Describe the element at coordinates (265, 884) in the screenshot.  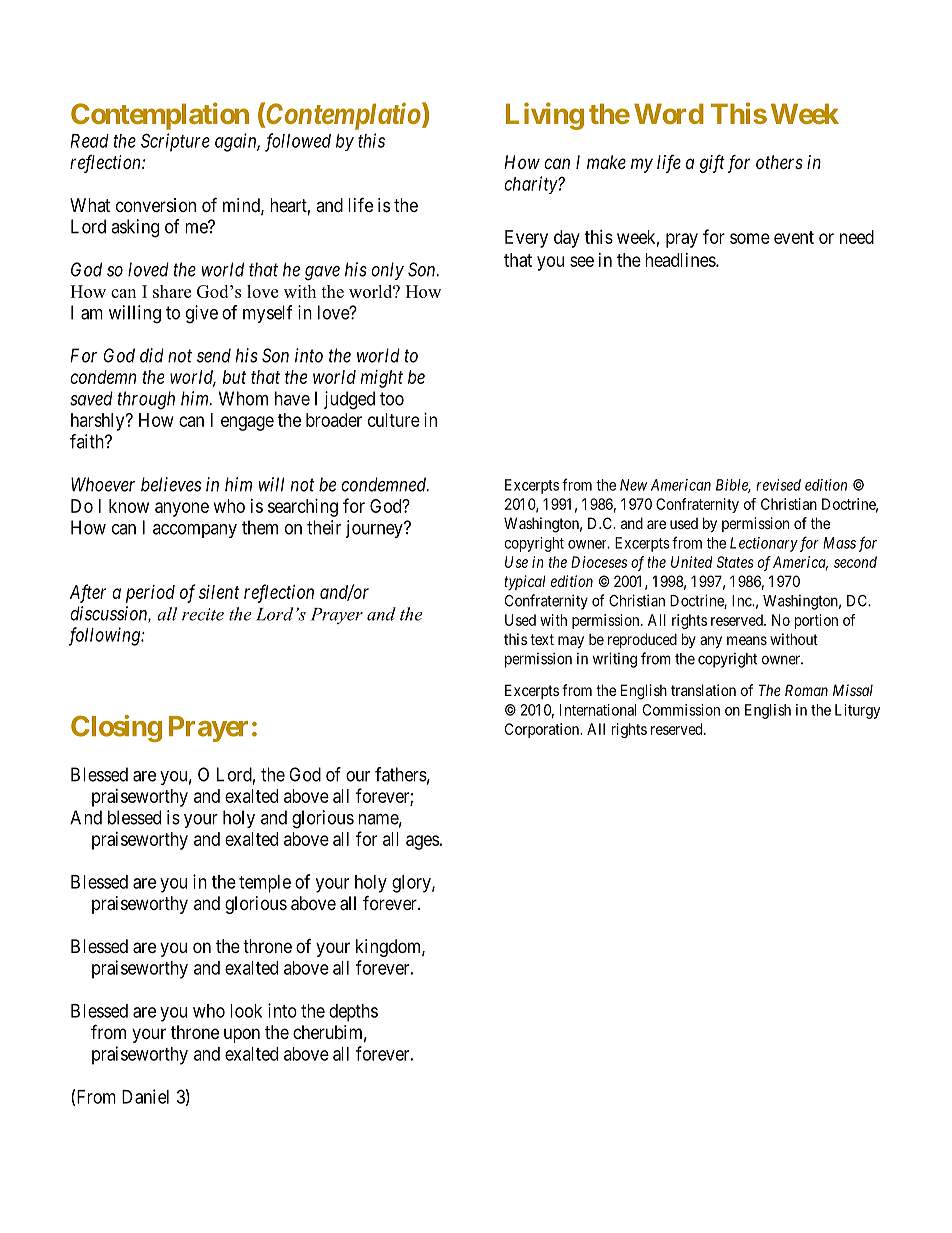
I see `temple` at that location.
